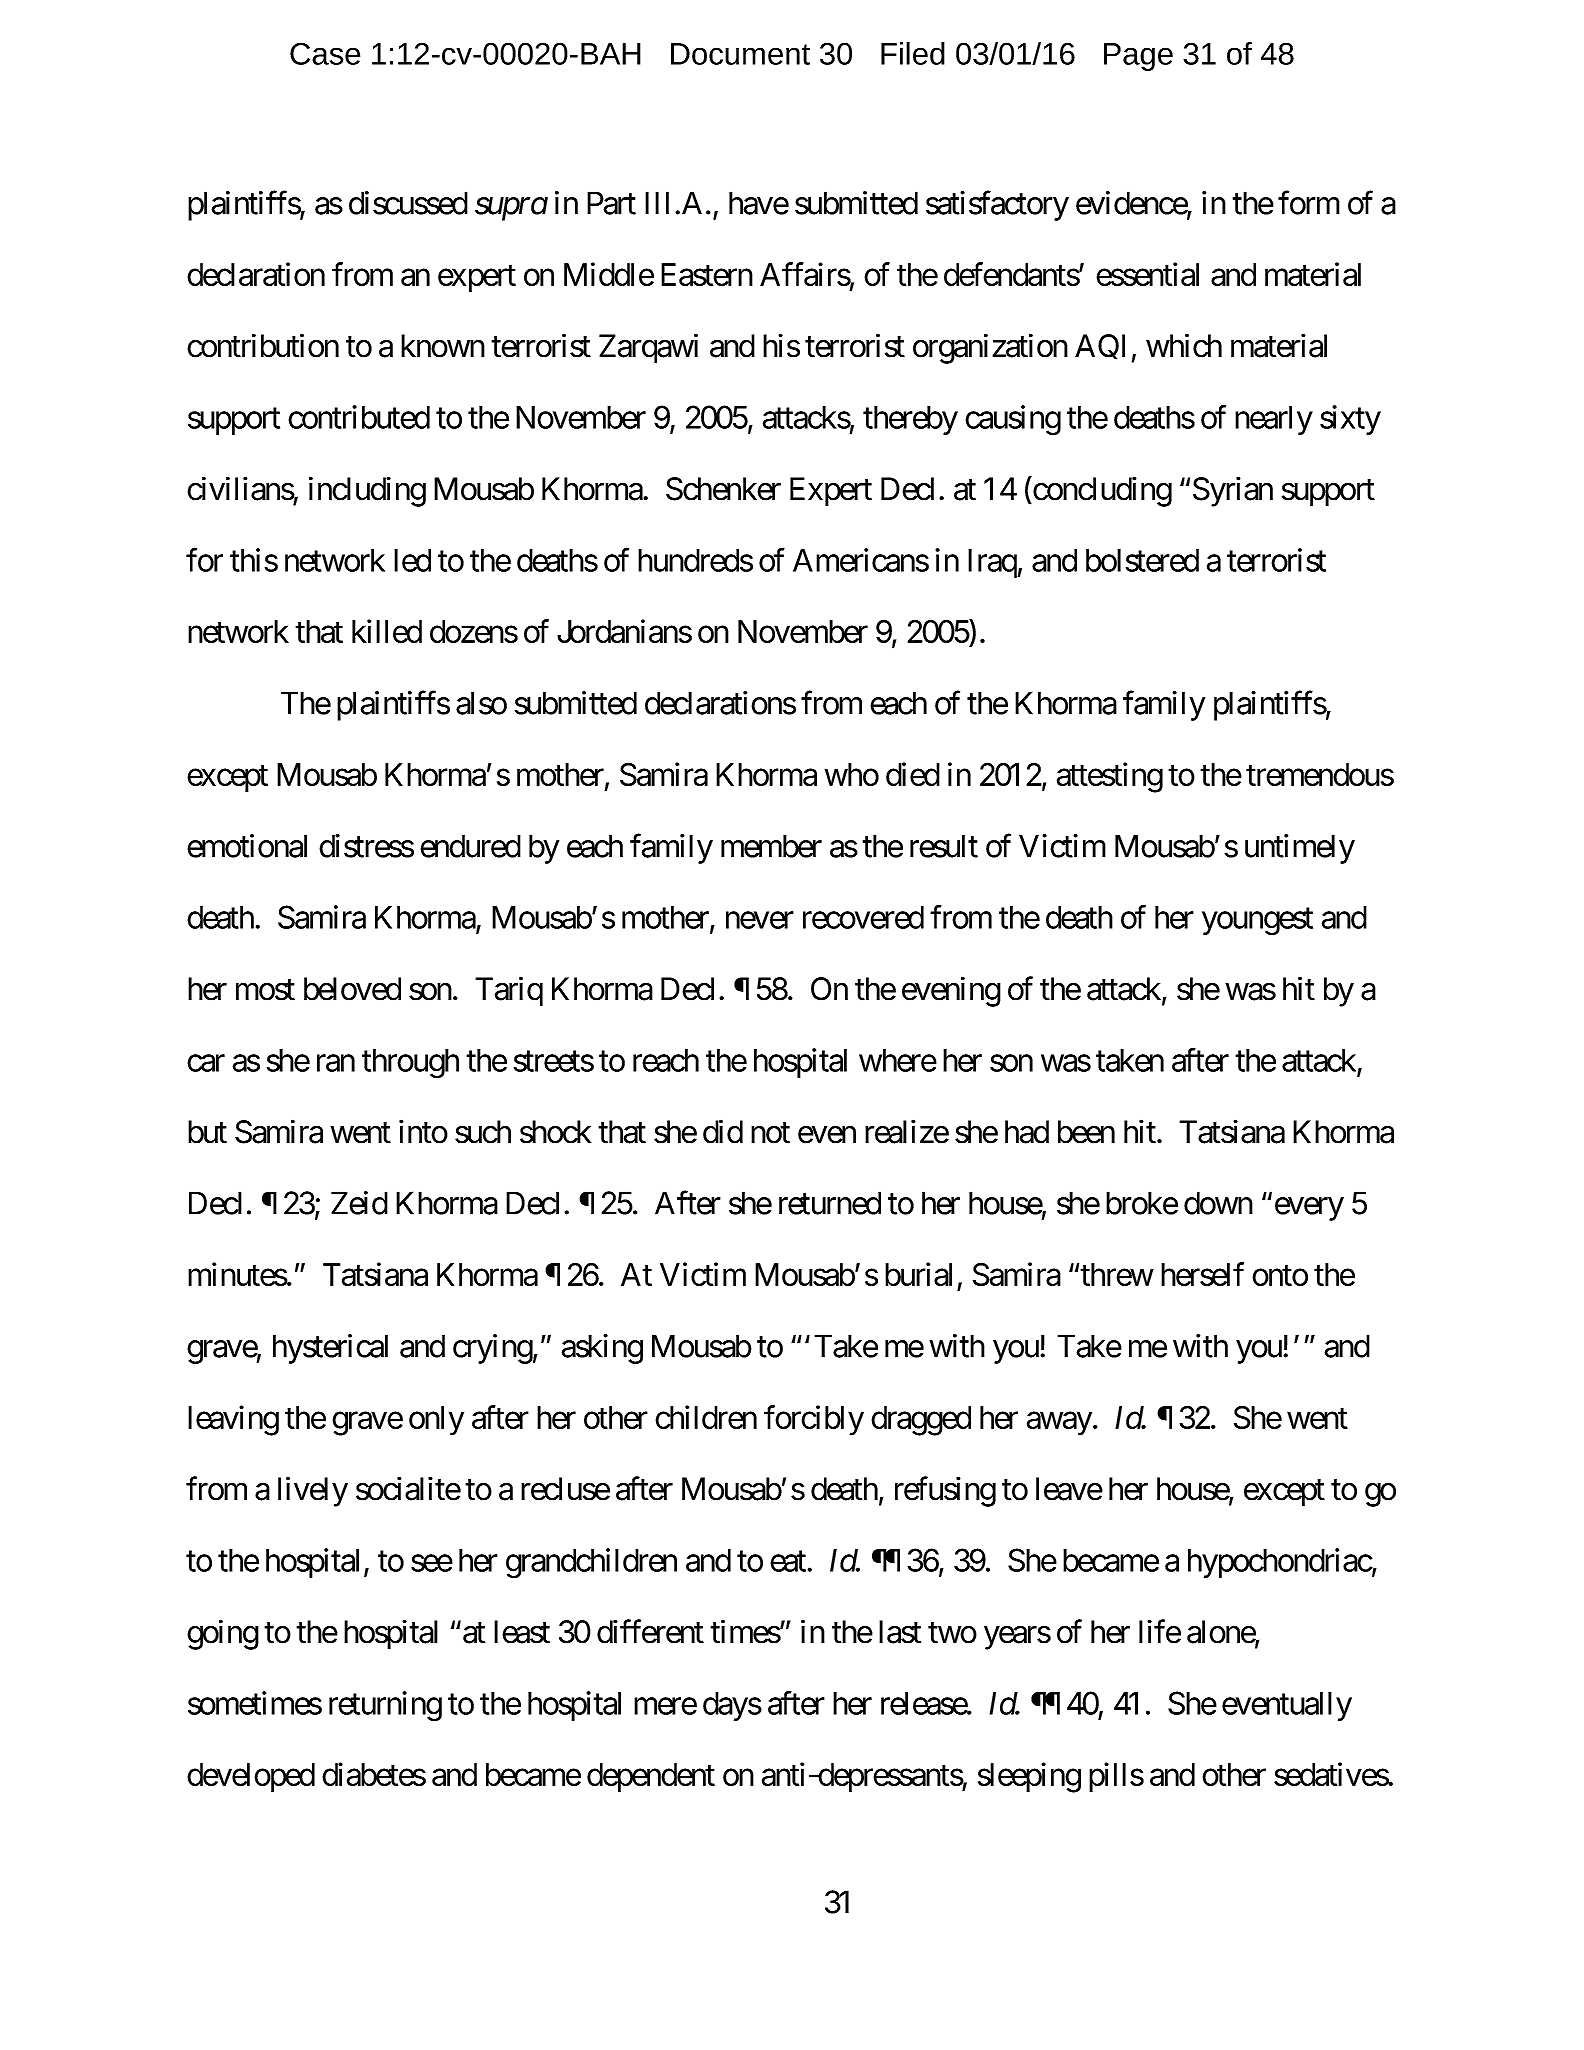 Image resolution: width=1584 pixels, height=2050 pixels. I want to click on Document, so click(740, 54).
